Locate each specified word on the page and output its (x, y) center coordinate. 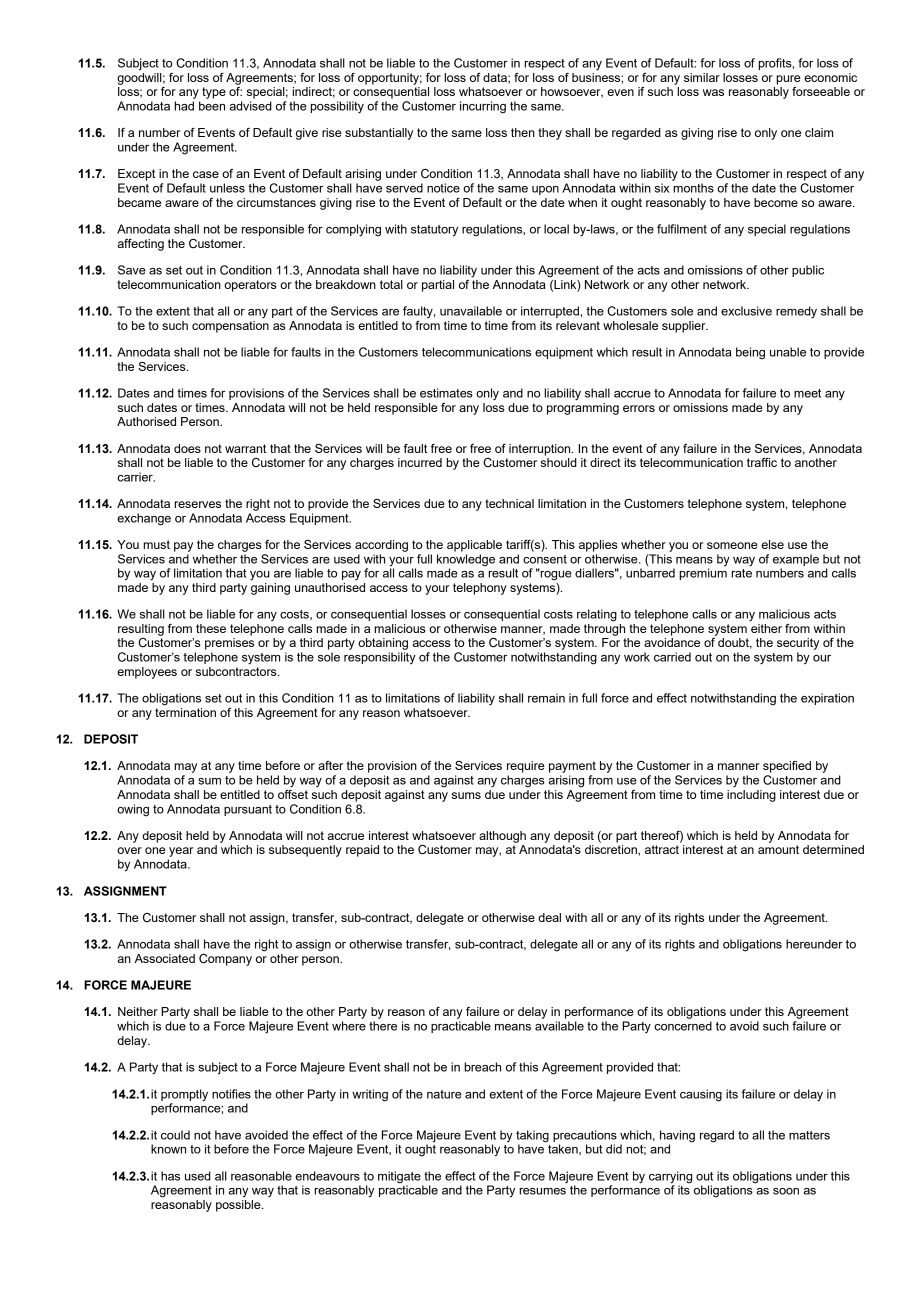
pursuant (248, 810)
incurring (483, 107)
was (713, 92)
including (751, 796)
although (502, 837)
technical (509, 503)
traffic (762, 462)
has (170, 1176)
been (212, 106)
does (187, 448)
